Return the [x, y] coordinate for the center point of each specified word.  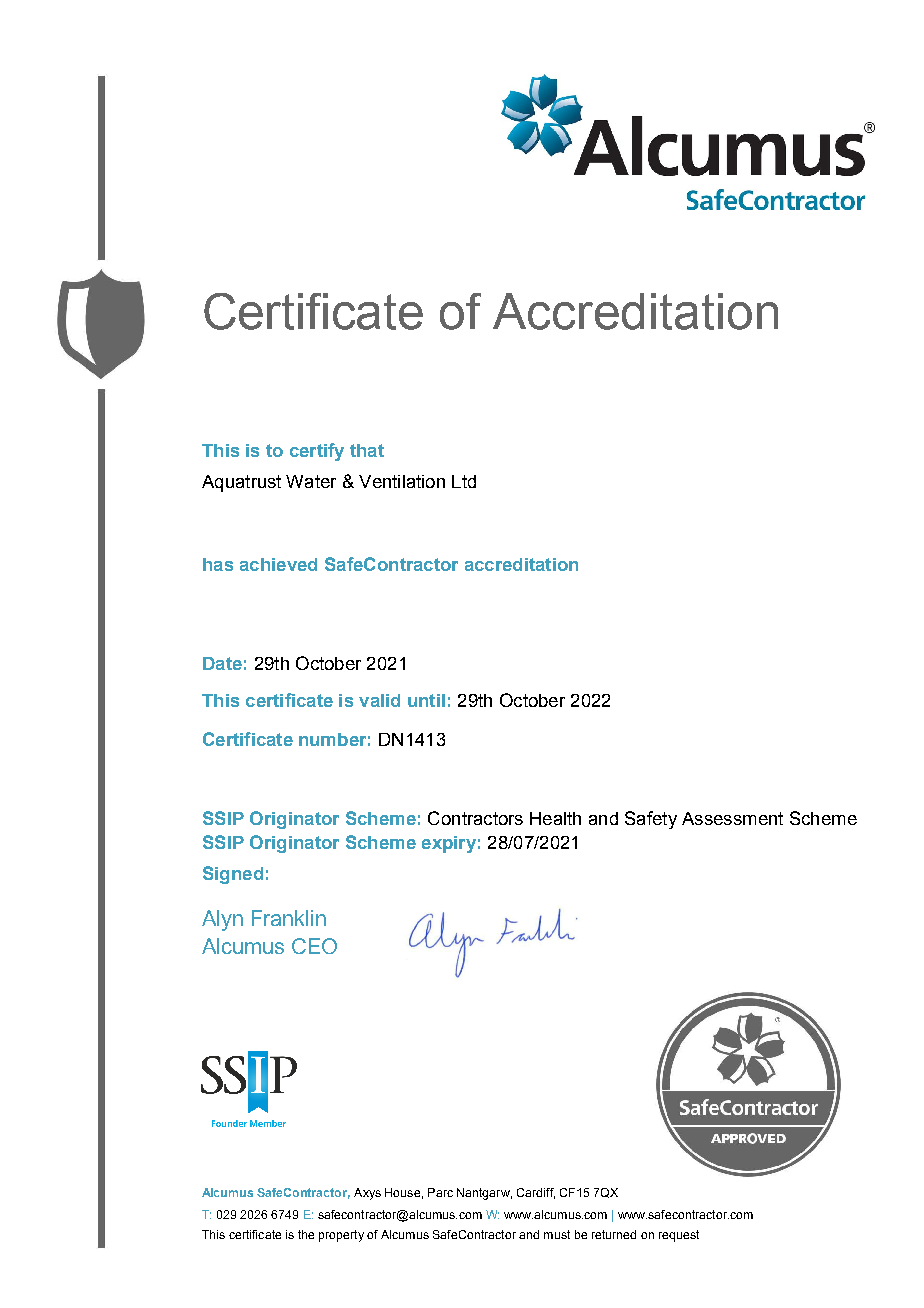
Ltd [464, 481]
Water [311, 481]
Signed [233, 875]
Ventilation [402, 481]
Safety [651, 820]
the [306, 1234]
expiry [449, 844]
